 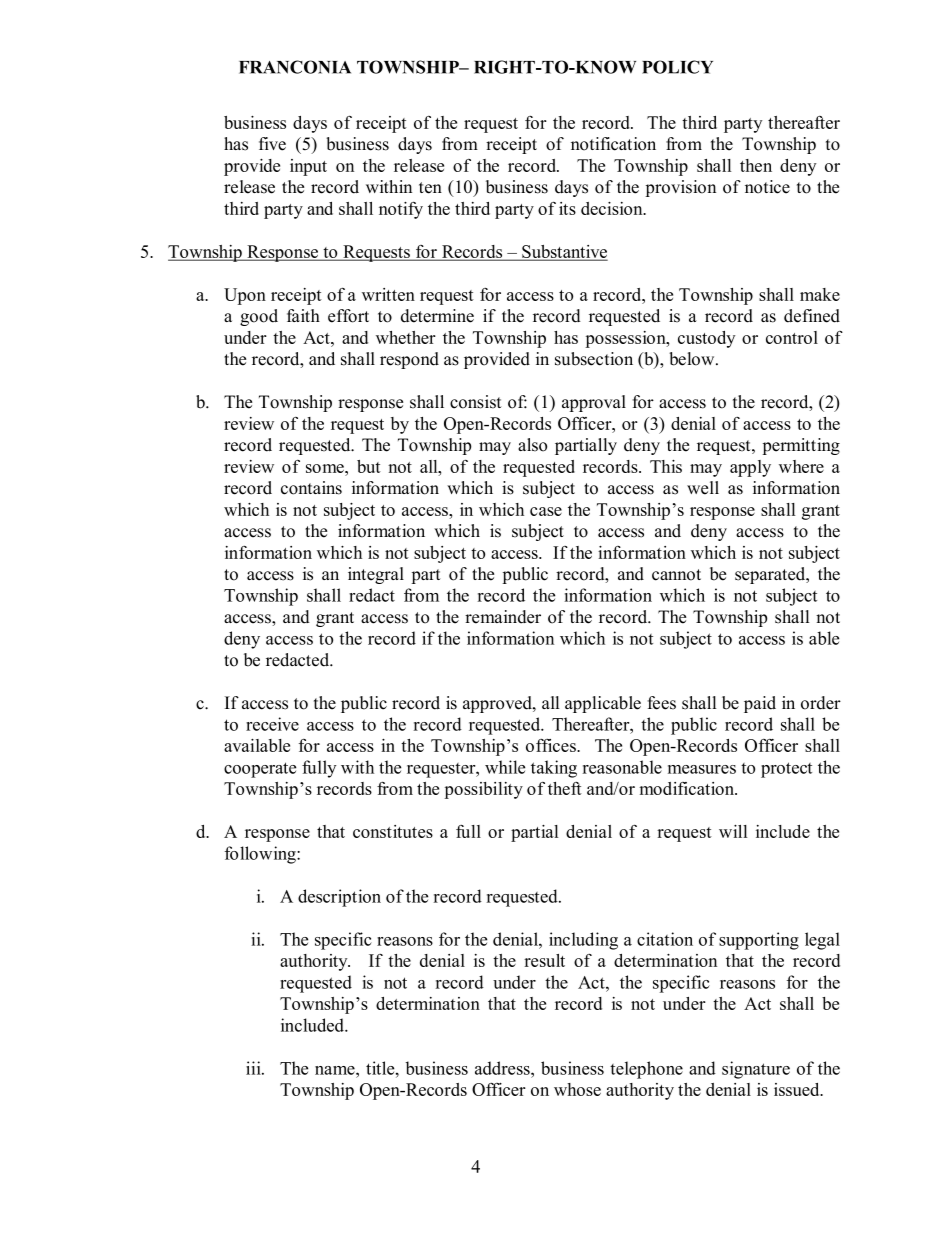 I want to click on notification, so click(x=613, y=144).
